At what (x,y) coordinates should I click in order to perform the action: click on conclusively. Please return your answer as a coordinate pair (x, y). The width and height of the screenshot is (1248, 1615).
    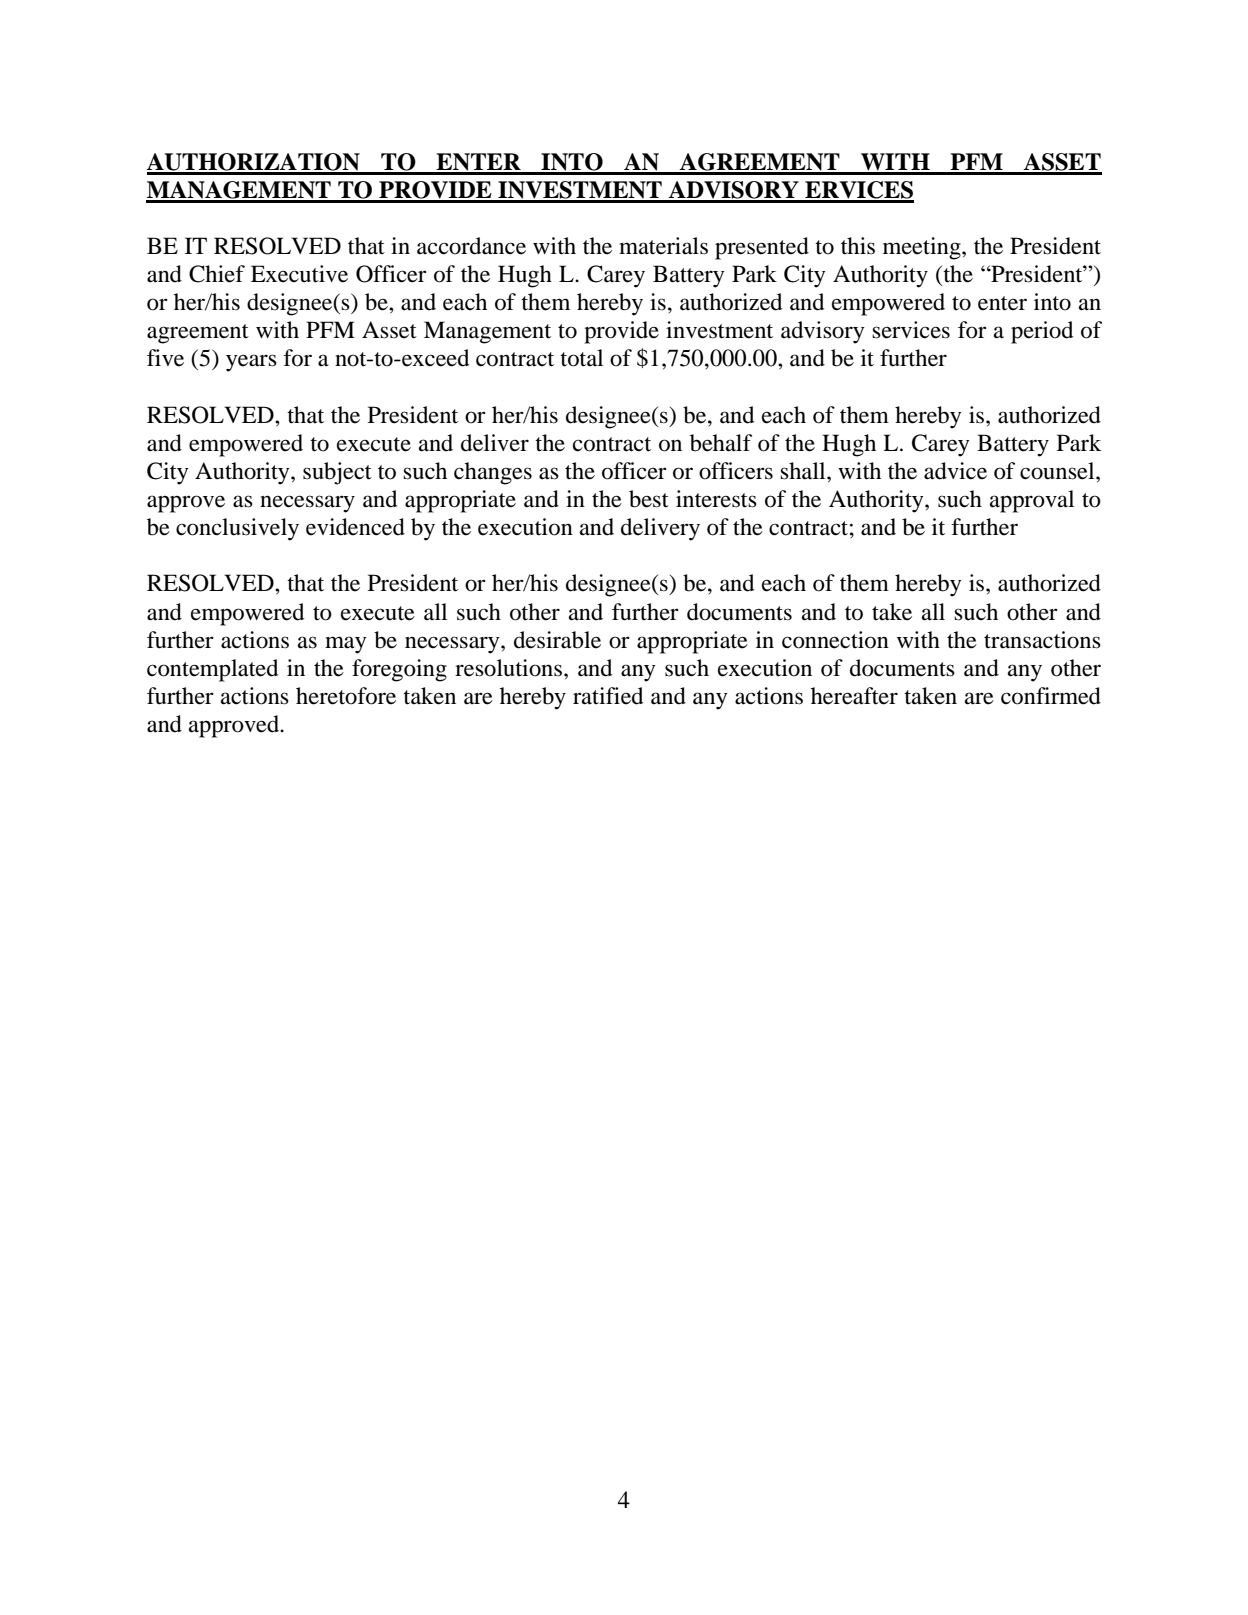
    Looking at the image, I should click on (237, 529).
